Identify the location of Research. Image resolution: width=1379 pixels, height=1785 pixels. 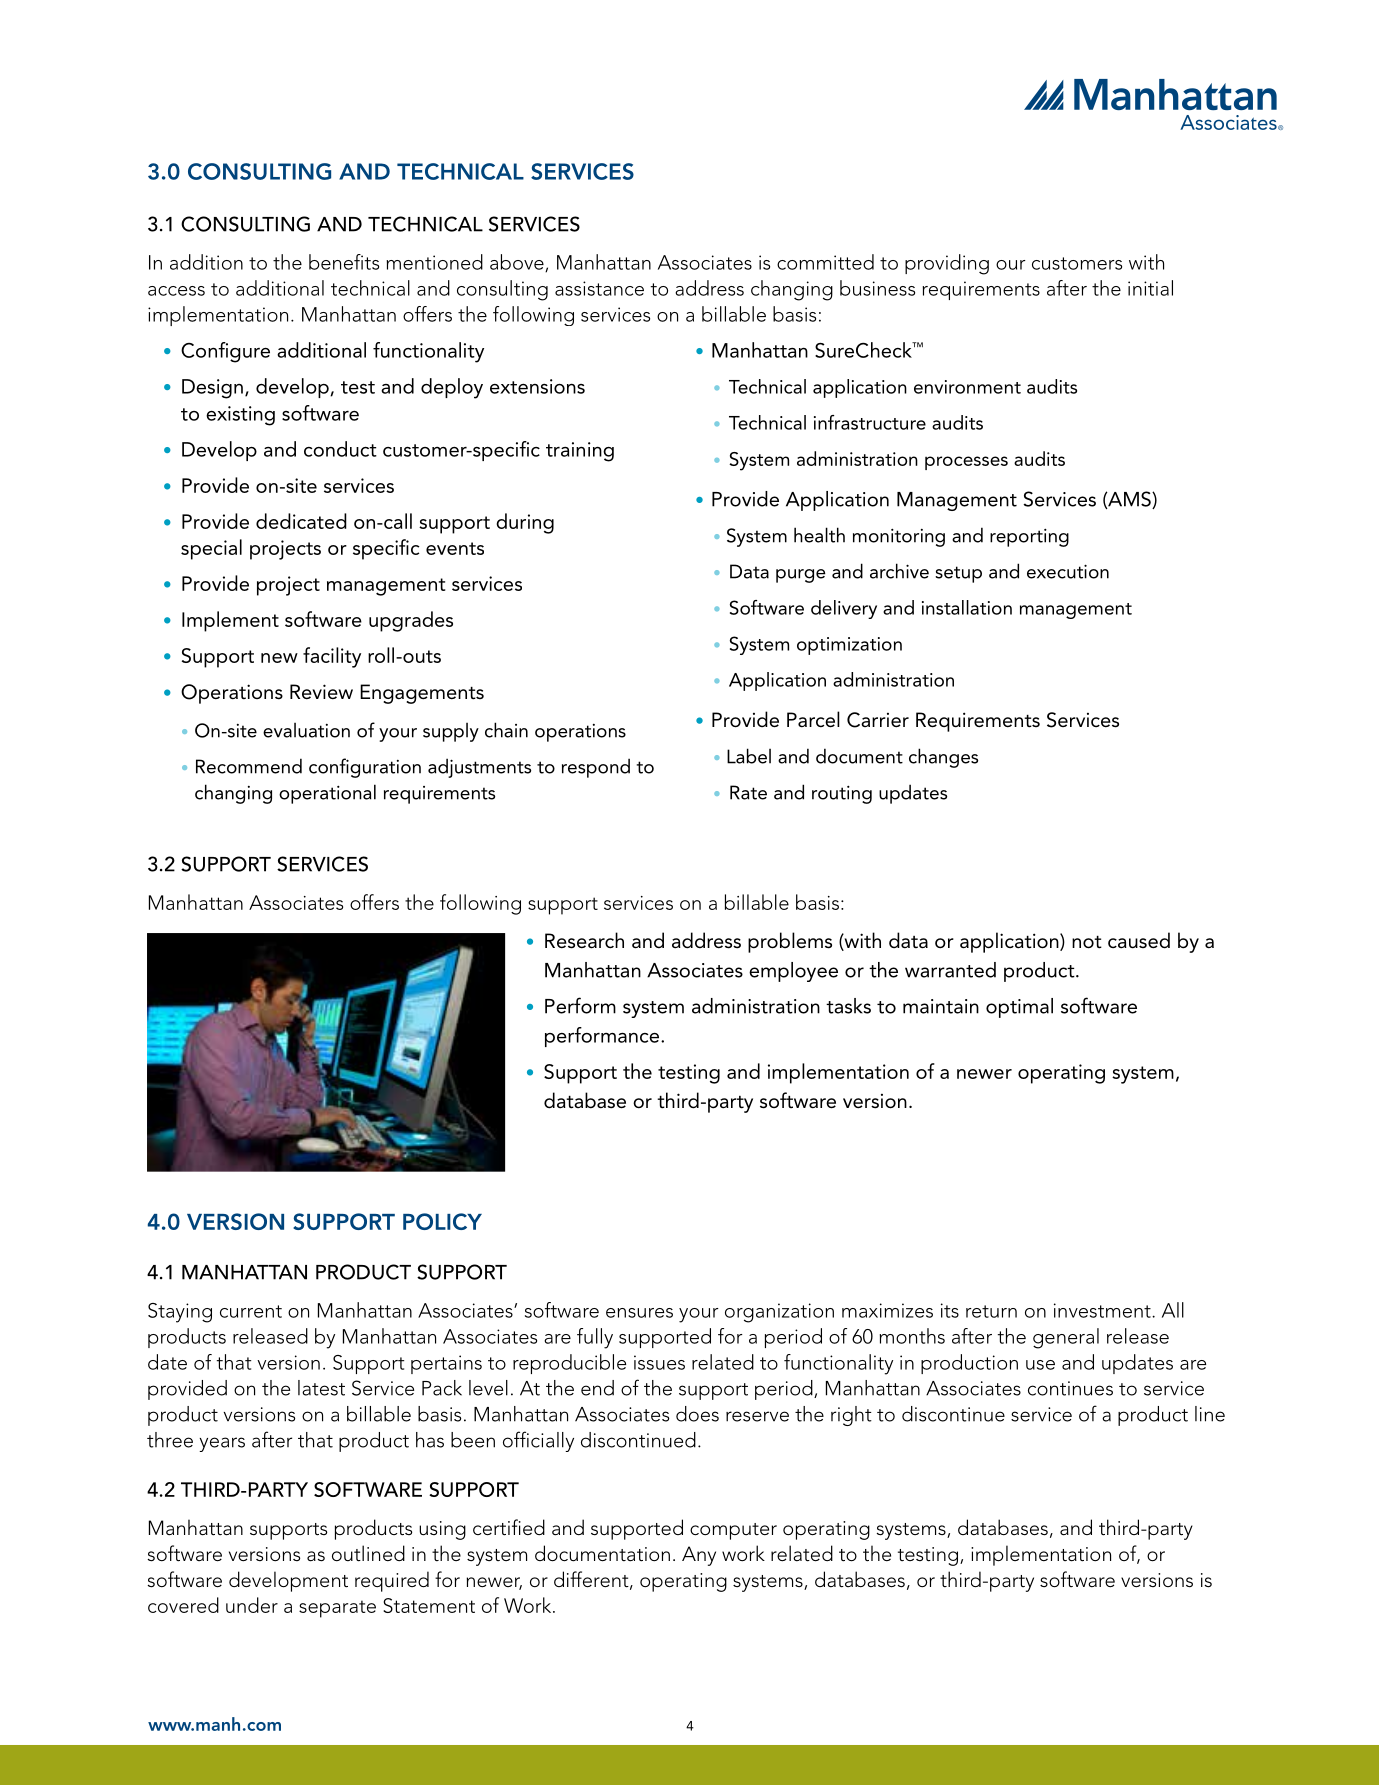
(584, 940).
